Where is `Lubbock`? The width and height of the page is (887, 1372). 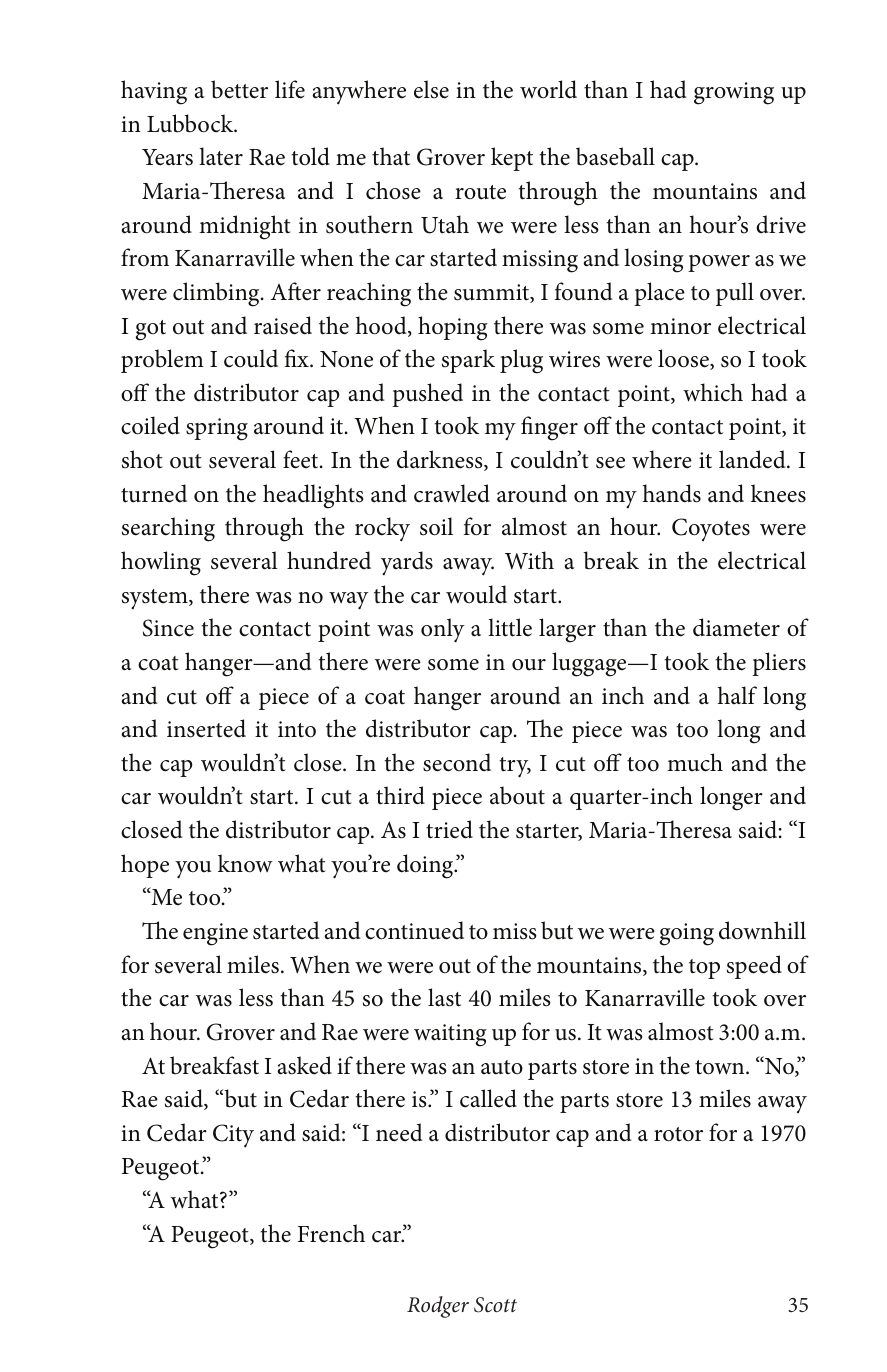
Lubbock is located at coordinates (191, 123).
